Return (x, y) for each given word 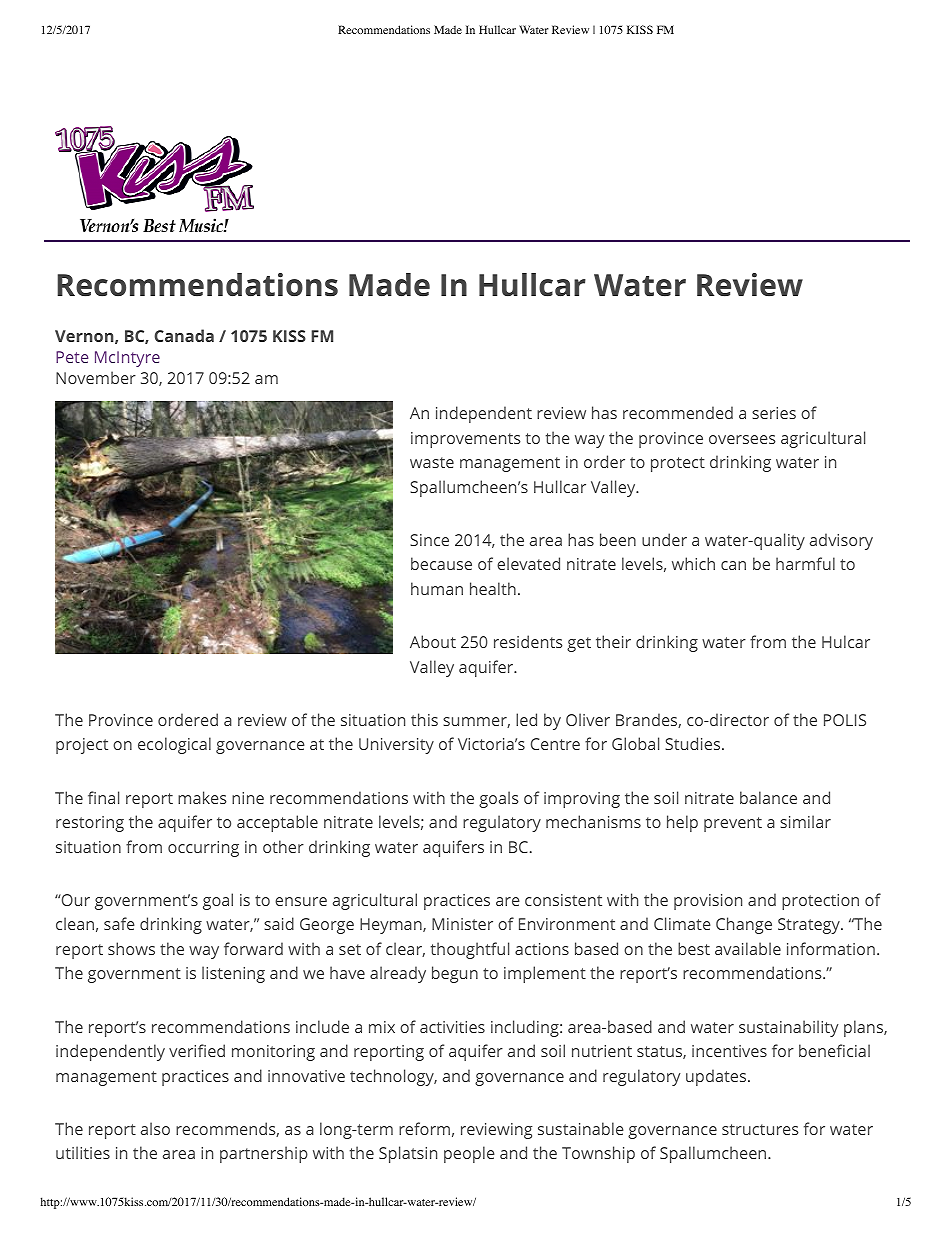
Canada (184, 335)
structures (760, 1129)
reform (424, 1128)
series (774, 413)
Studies (692, 743)
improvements (466, 440)
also (155, 1128)
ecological (174, 745)
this (424, 719)
